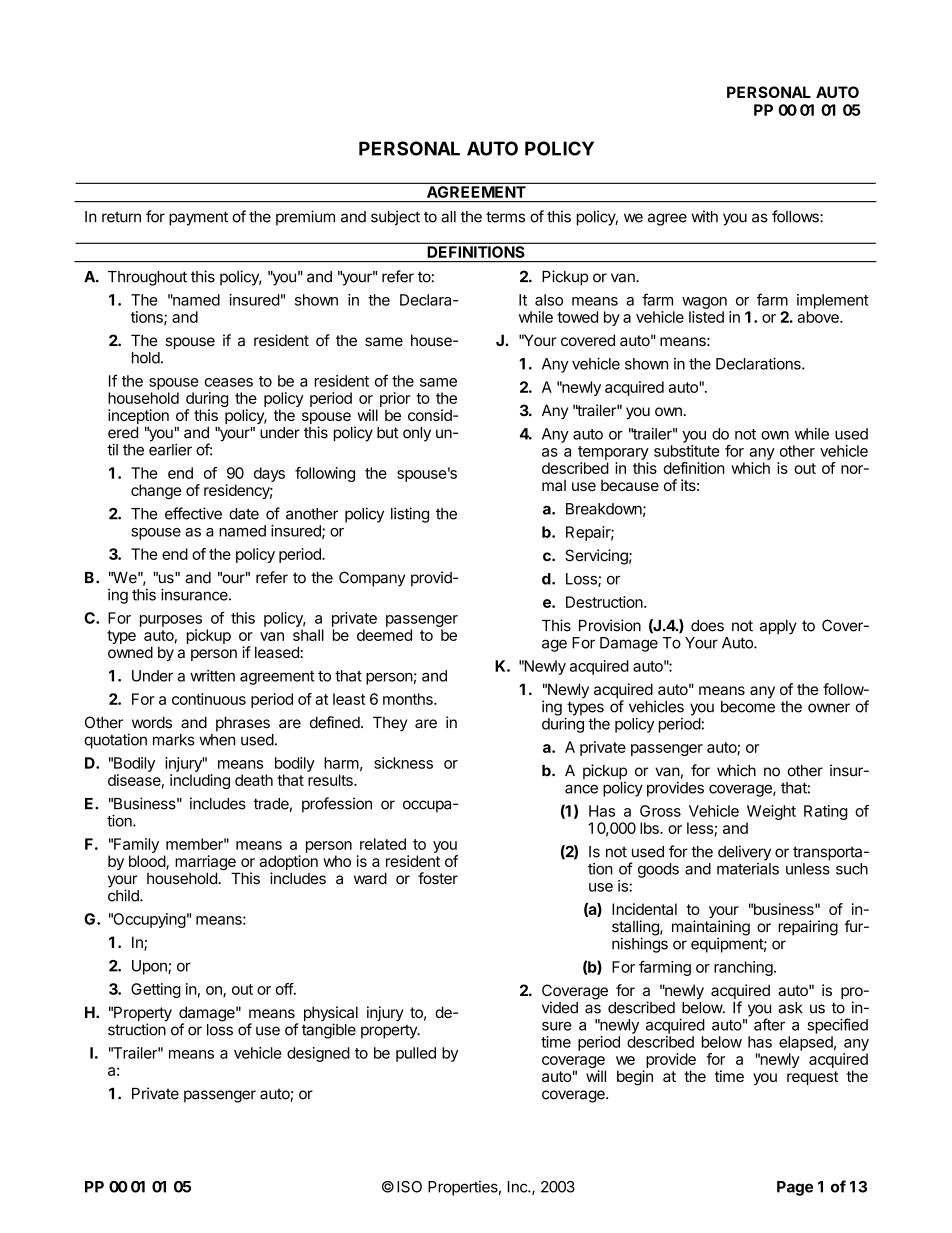 The image size is (952, 1233). I want to click on payment, so click(198, 218).
